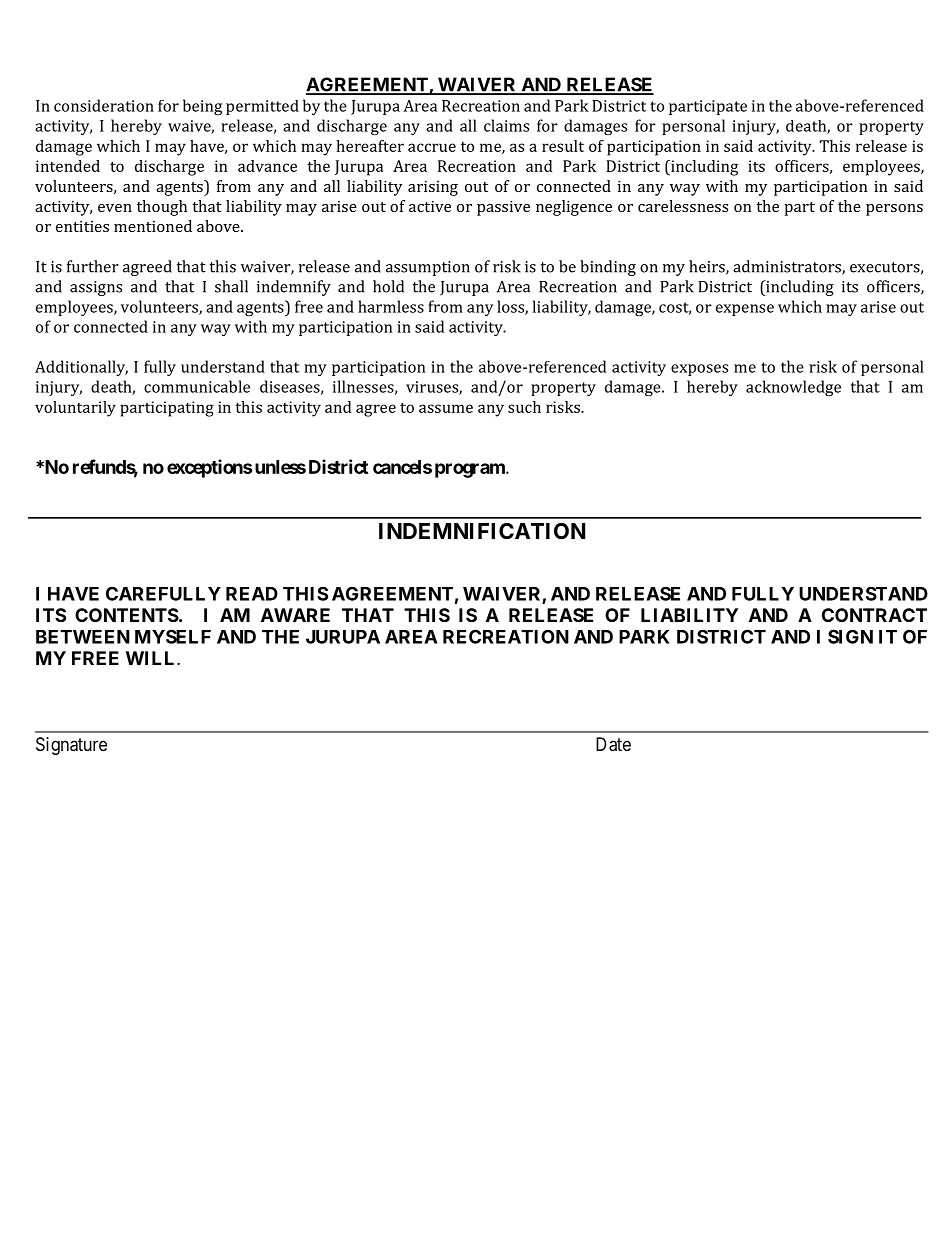  I want to click on voluntarily, so click(75, 409).
